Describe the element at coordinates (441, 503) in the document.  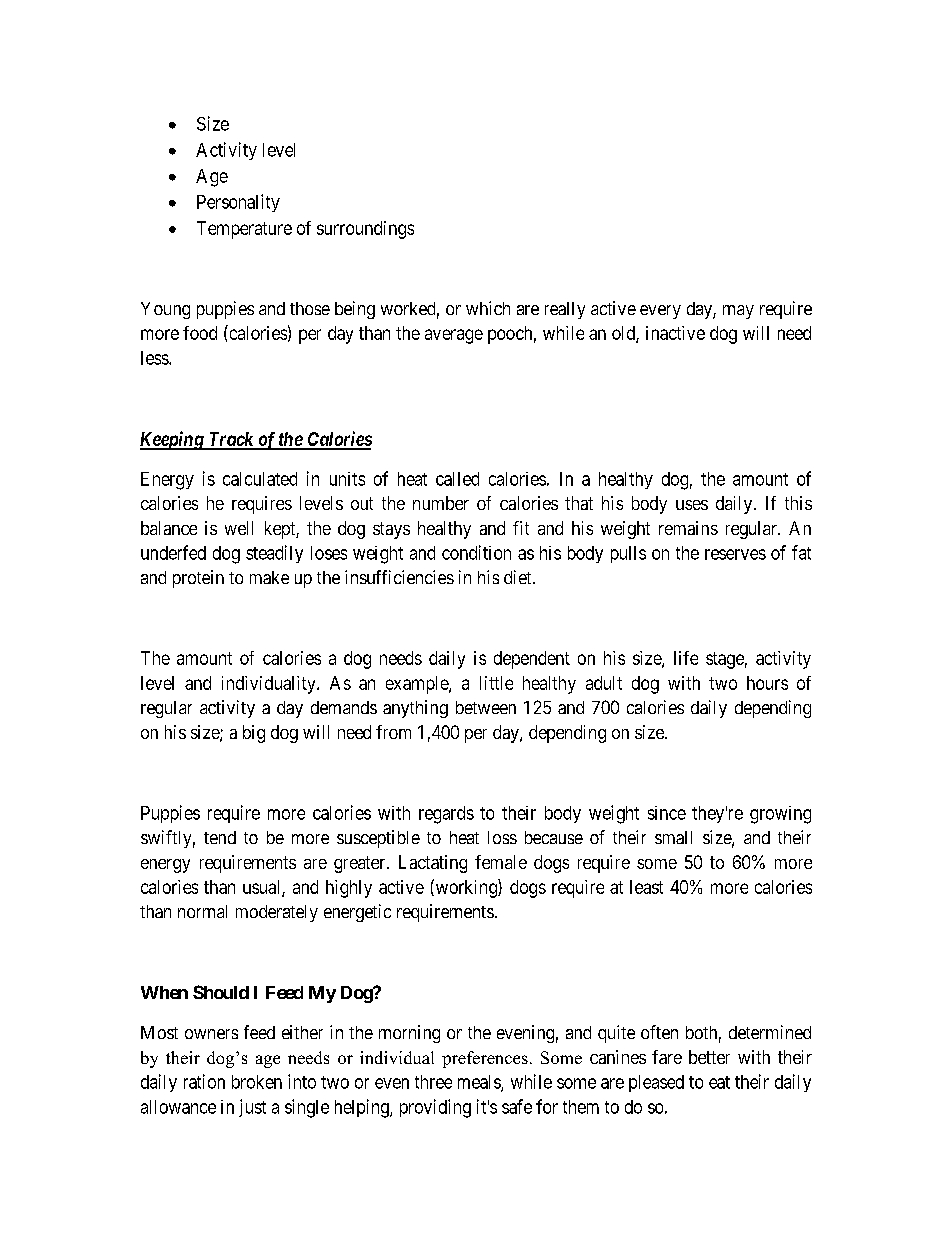
I see `number` at that location.
